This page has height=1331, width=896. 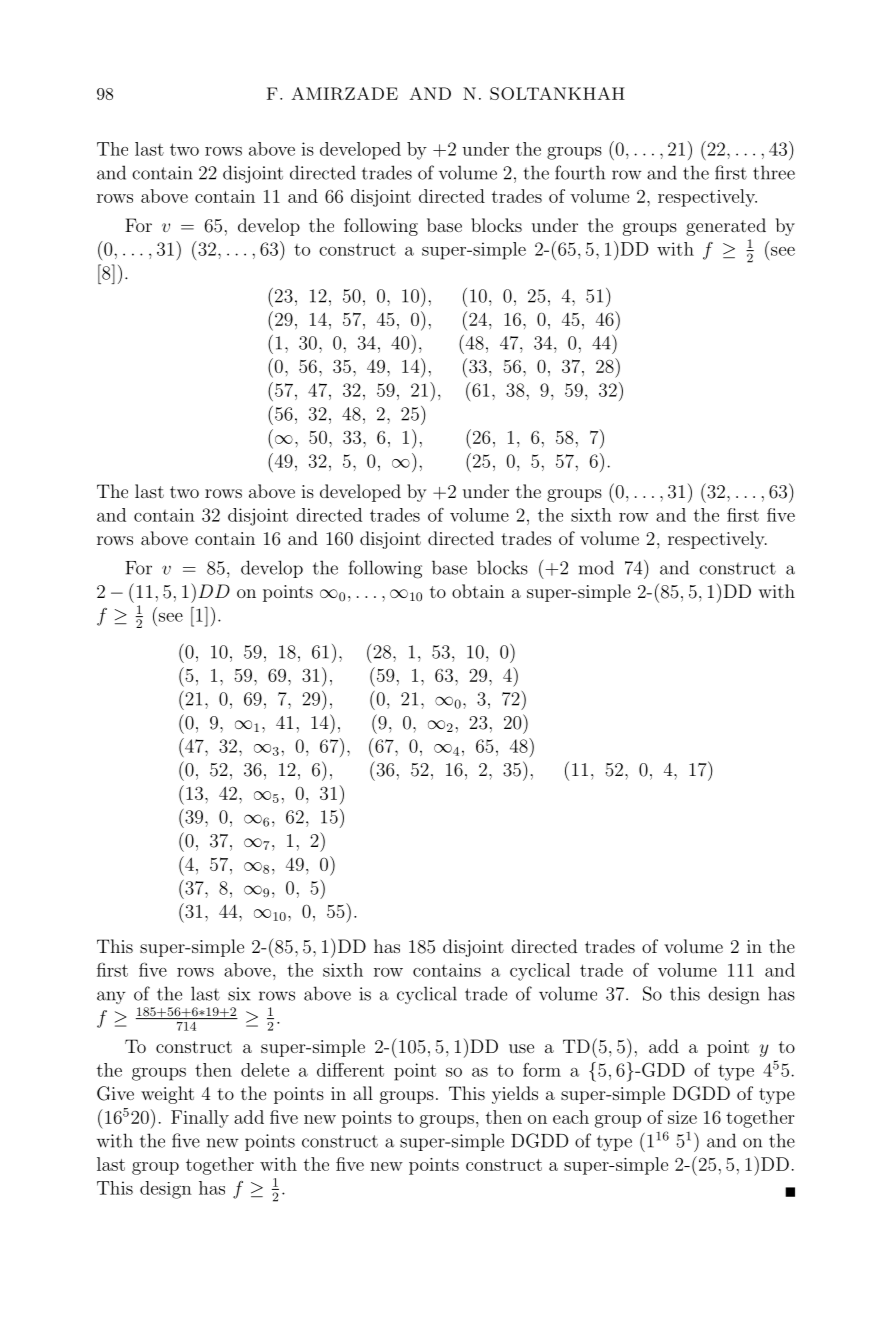 What do you see at coordinates (515, 1095) in the page?
I see `yields` at bounding box center [515, 1095].
